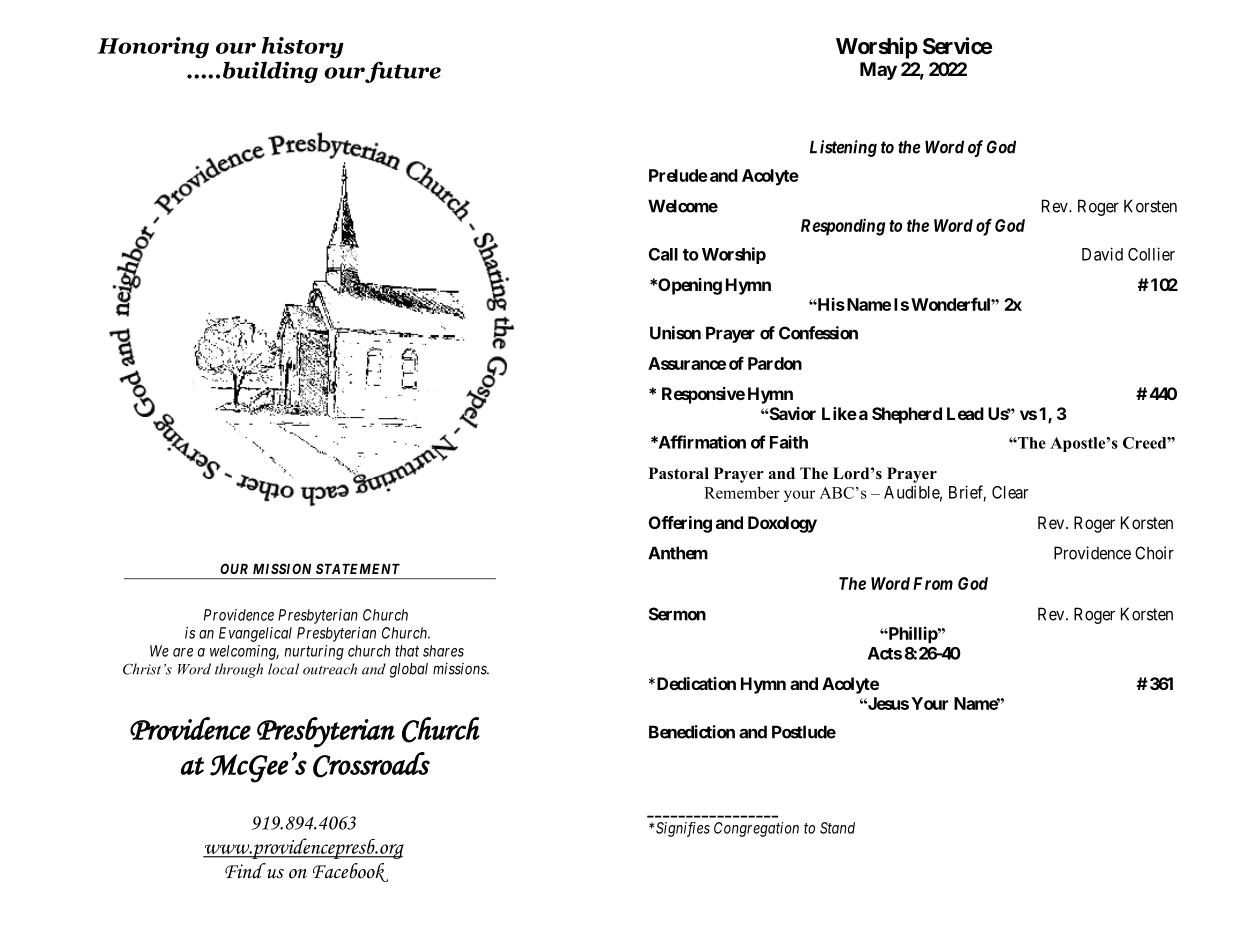 The width and height of the screenshot is (1233, 952). Describe the element at coordinates (878, 71) in the screenshot. I see `May` at that location.
